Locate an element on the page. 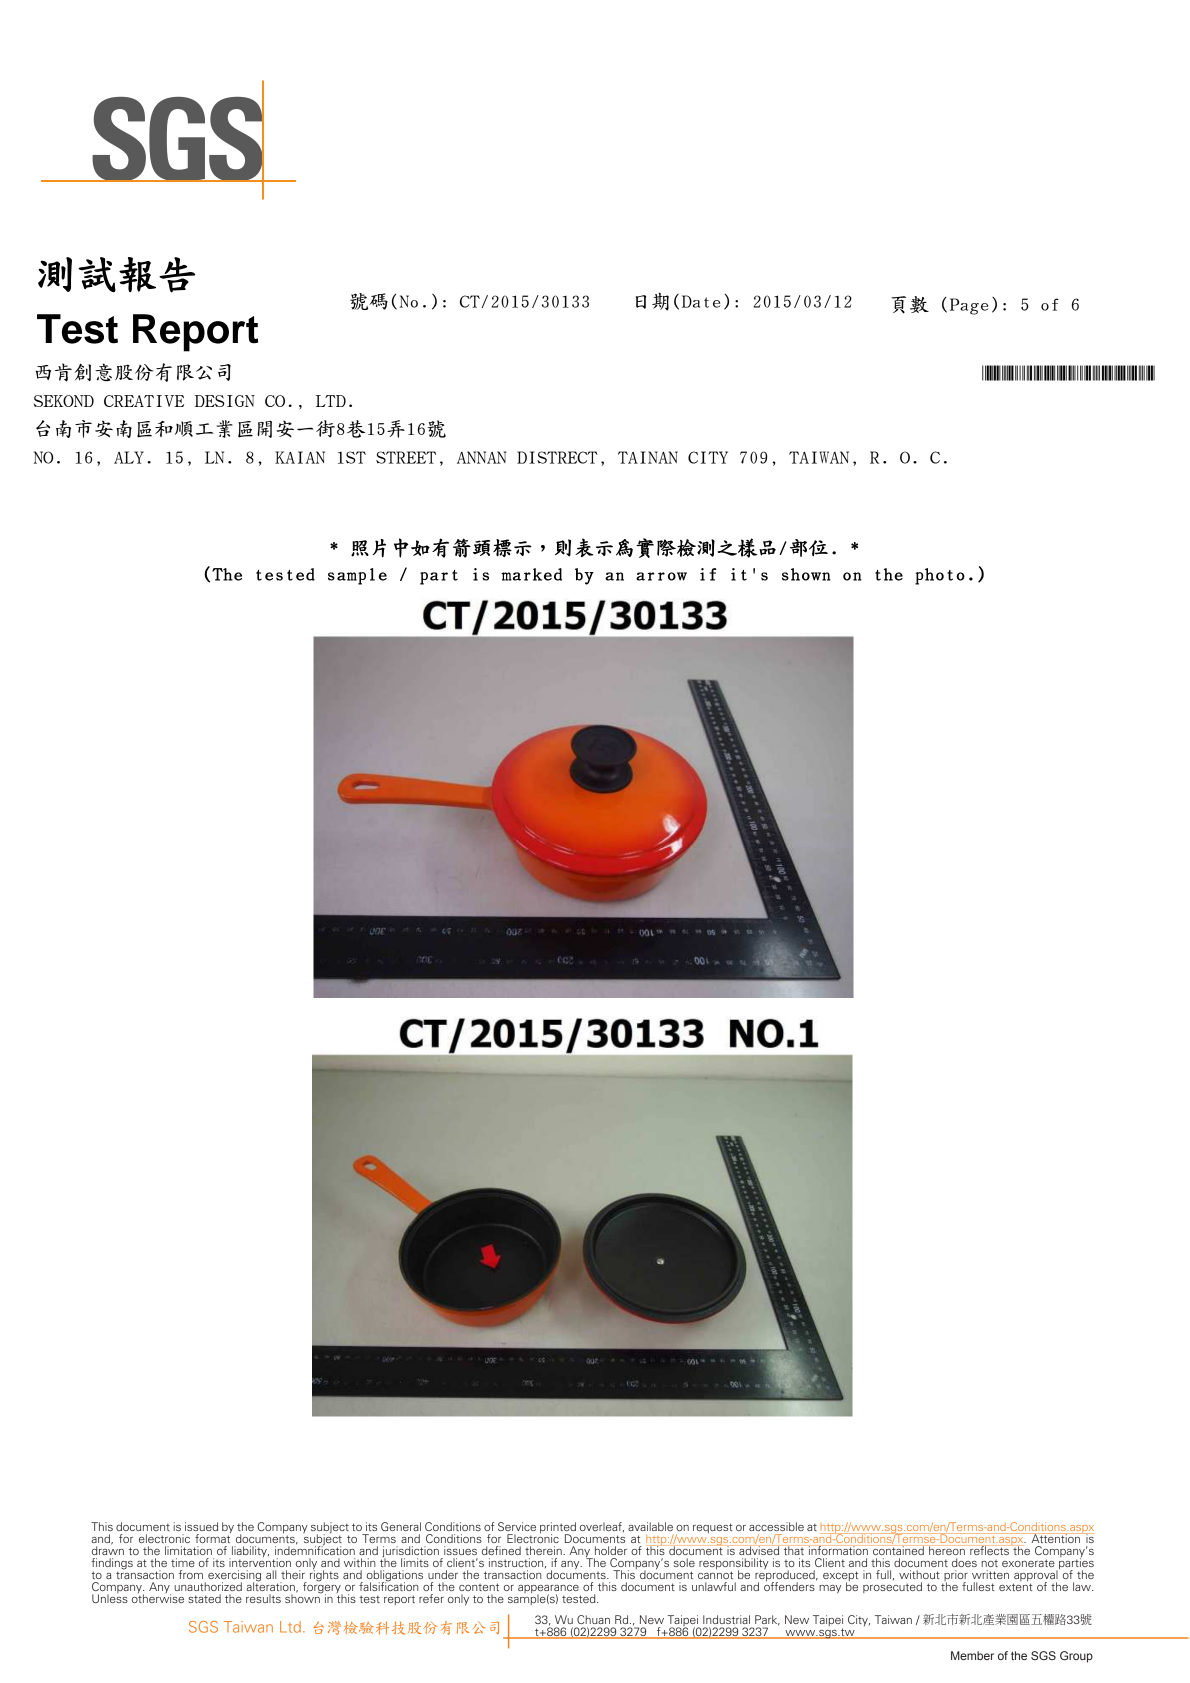 This page has width=1190, height=1683. photo is located at coordinates (940, 576).
